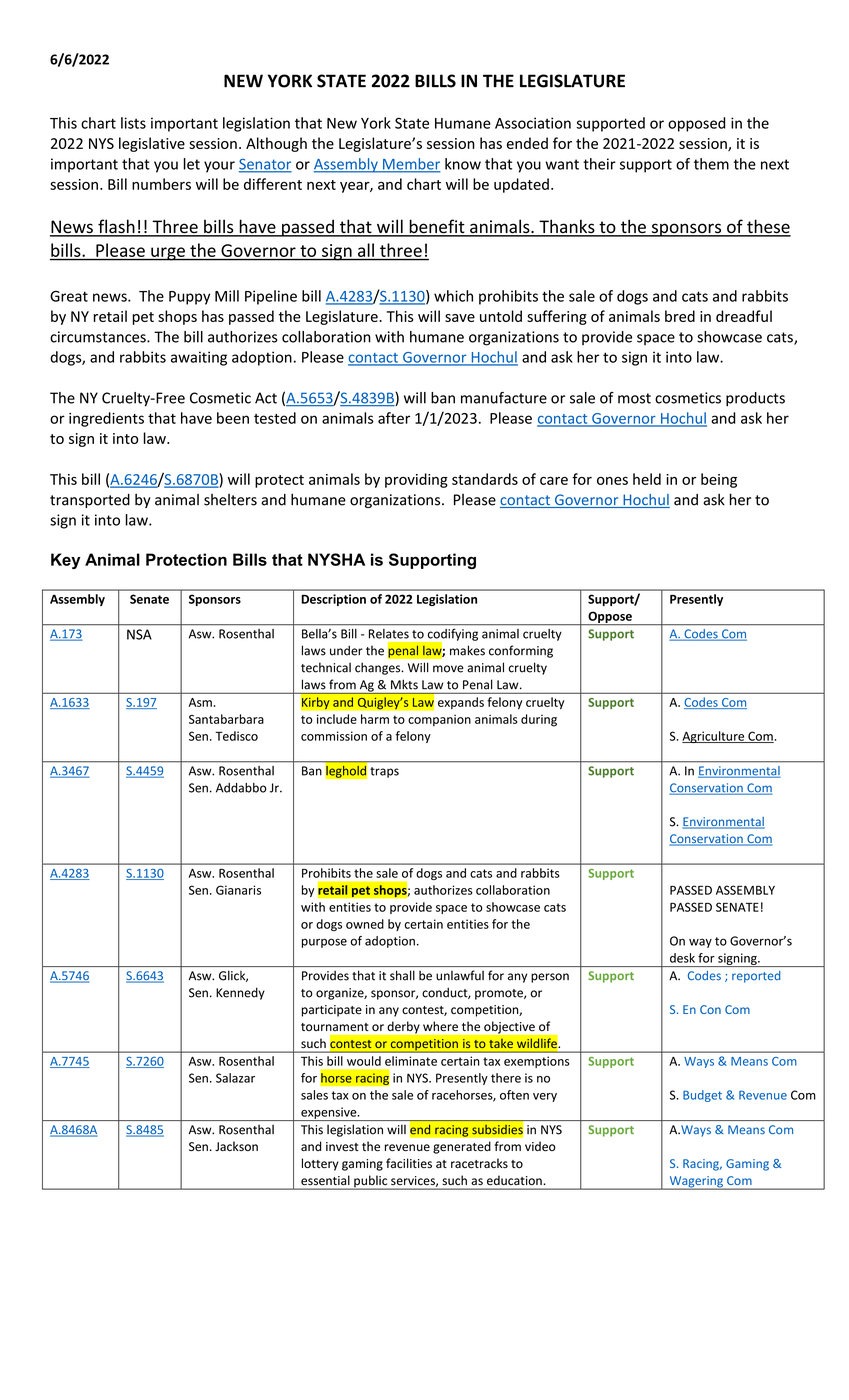  Describe the element at coordinates (384, 772) in the screenshot. I see `traps` at that location.
